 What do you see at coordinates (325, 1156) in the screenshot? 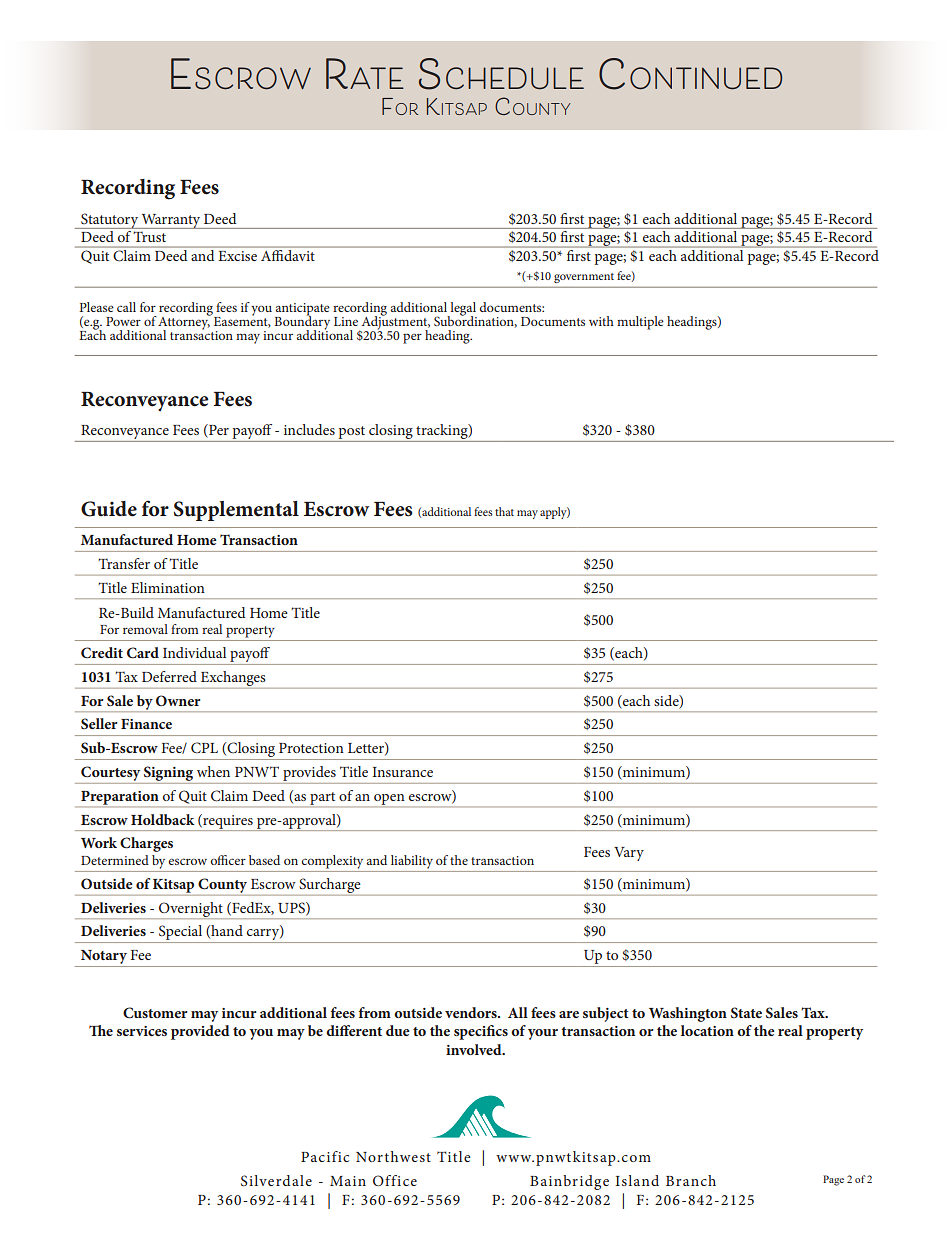
I see `Pacific` at bounding box center [325, 1156].
